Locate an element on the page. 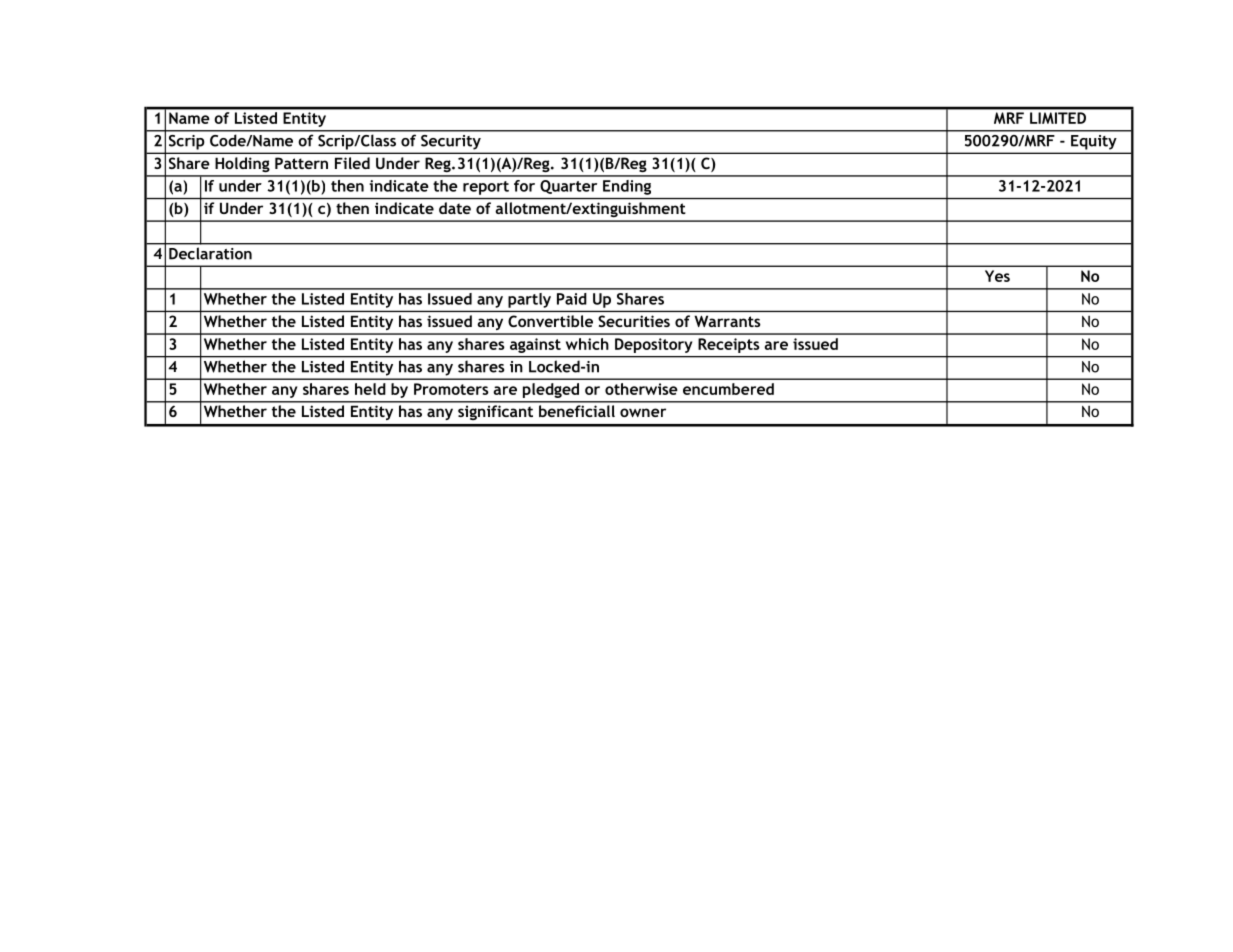 The image size is (1233, 952). Promoters is located at coordinates (451, 389).
